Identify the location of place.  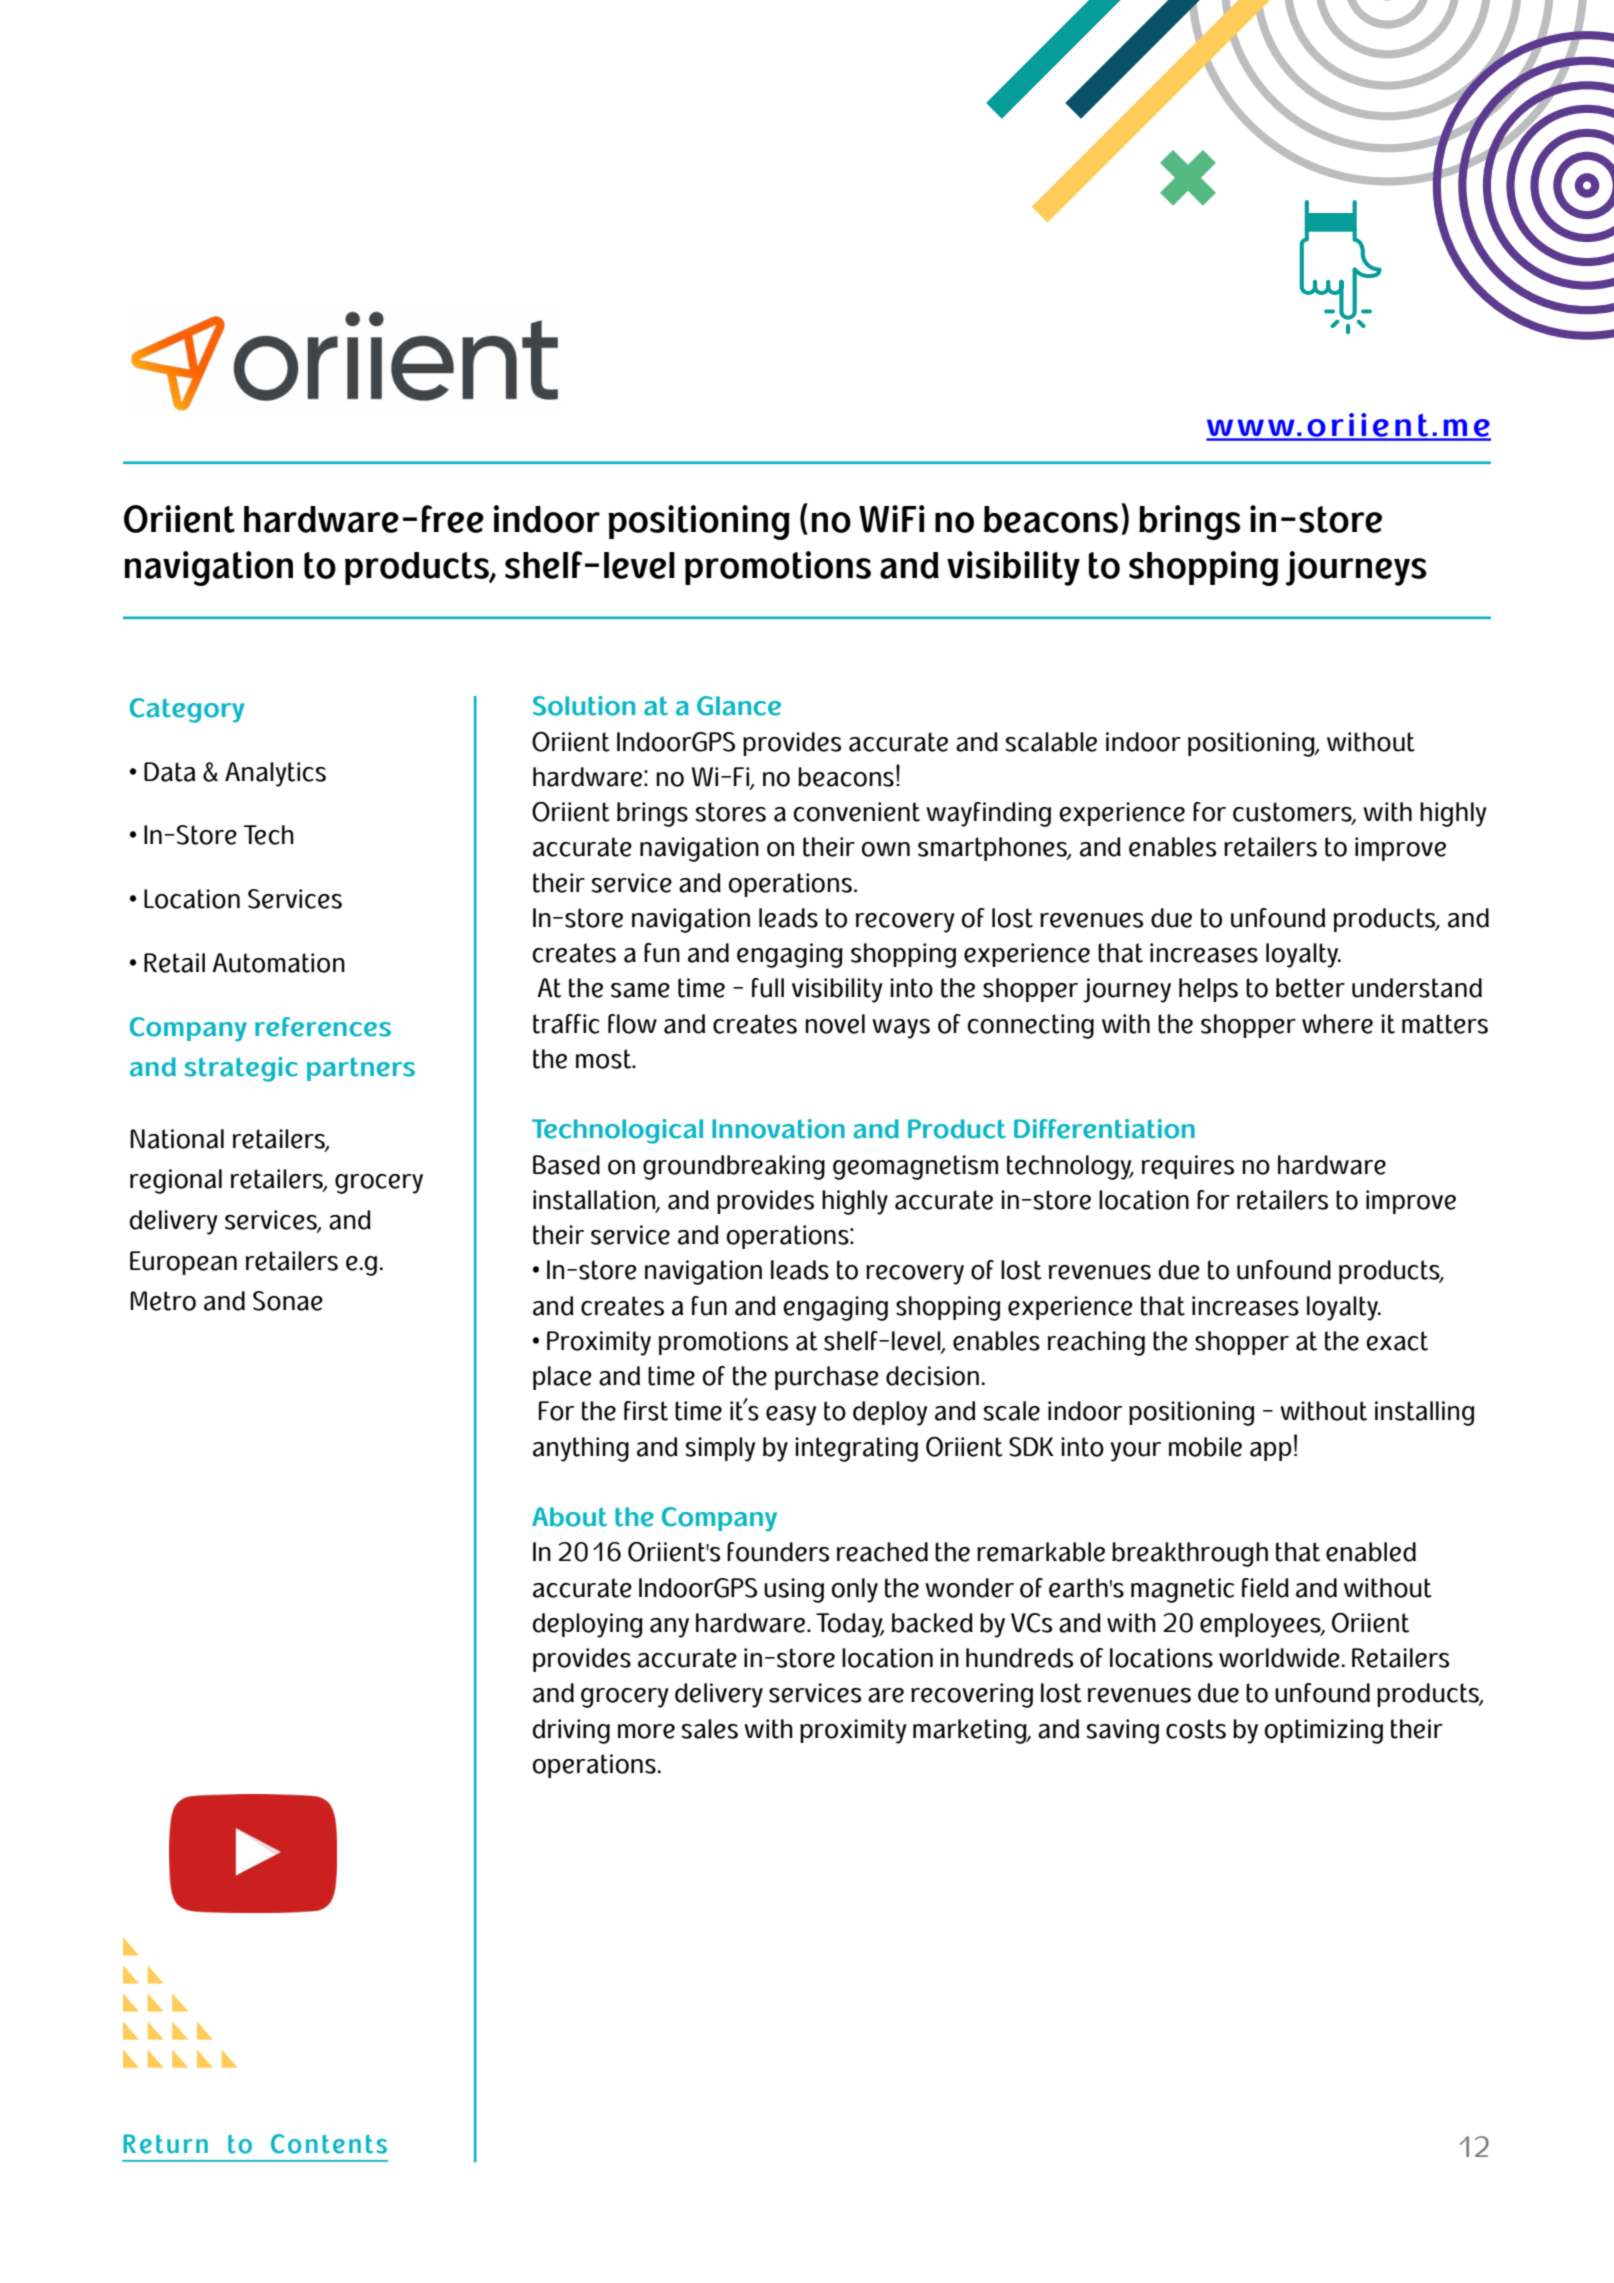
(562, 1378).
